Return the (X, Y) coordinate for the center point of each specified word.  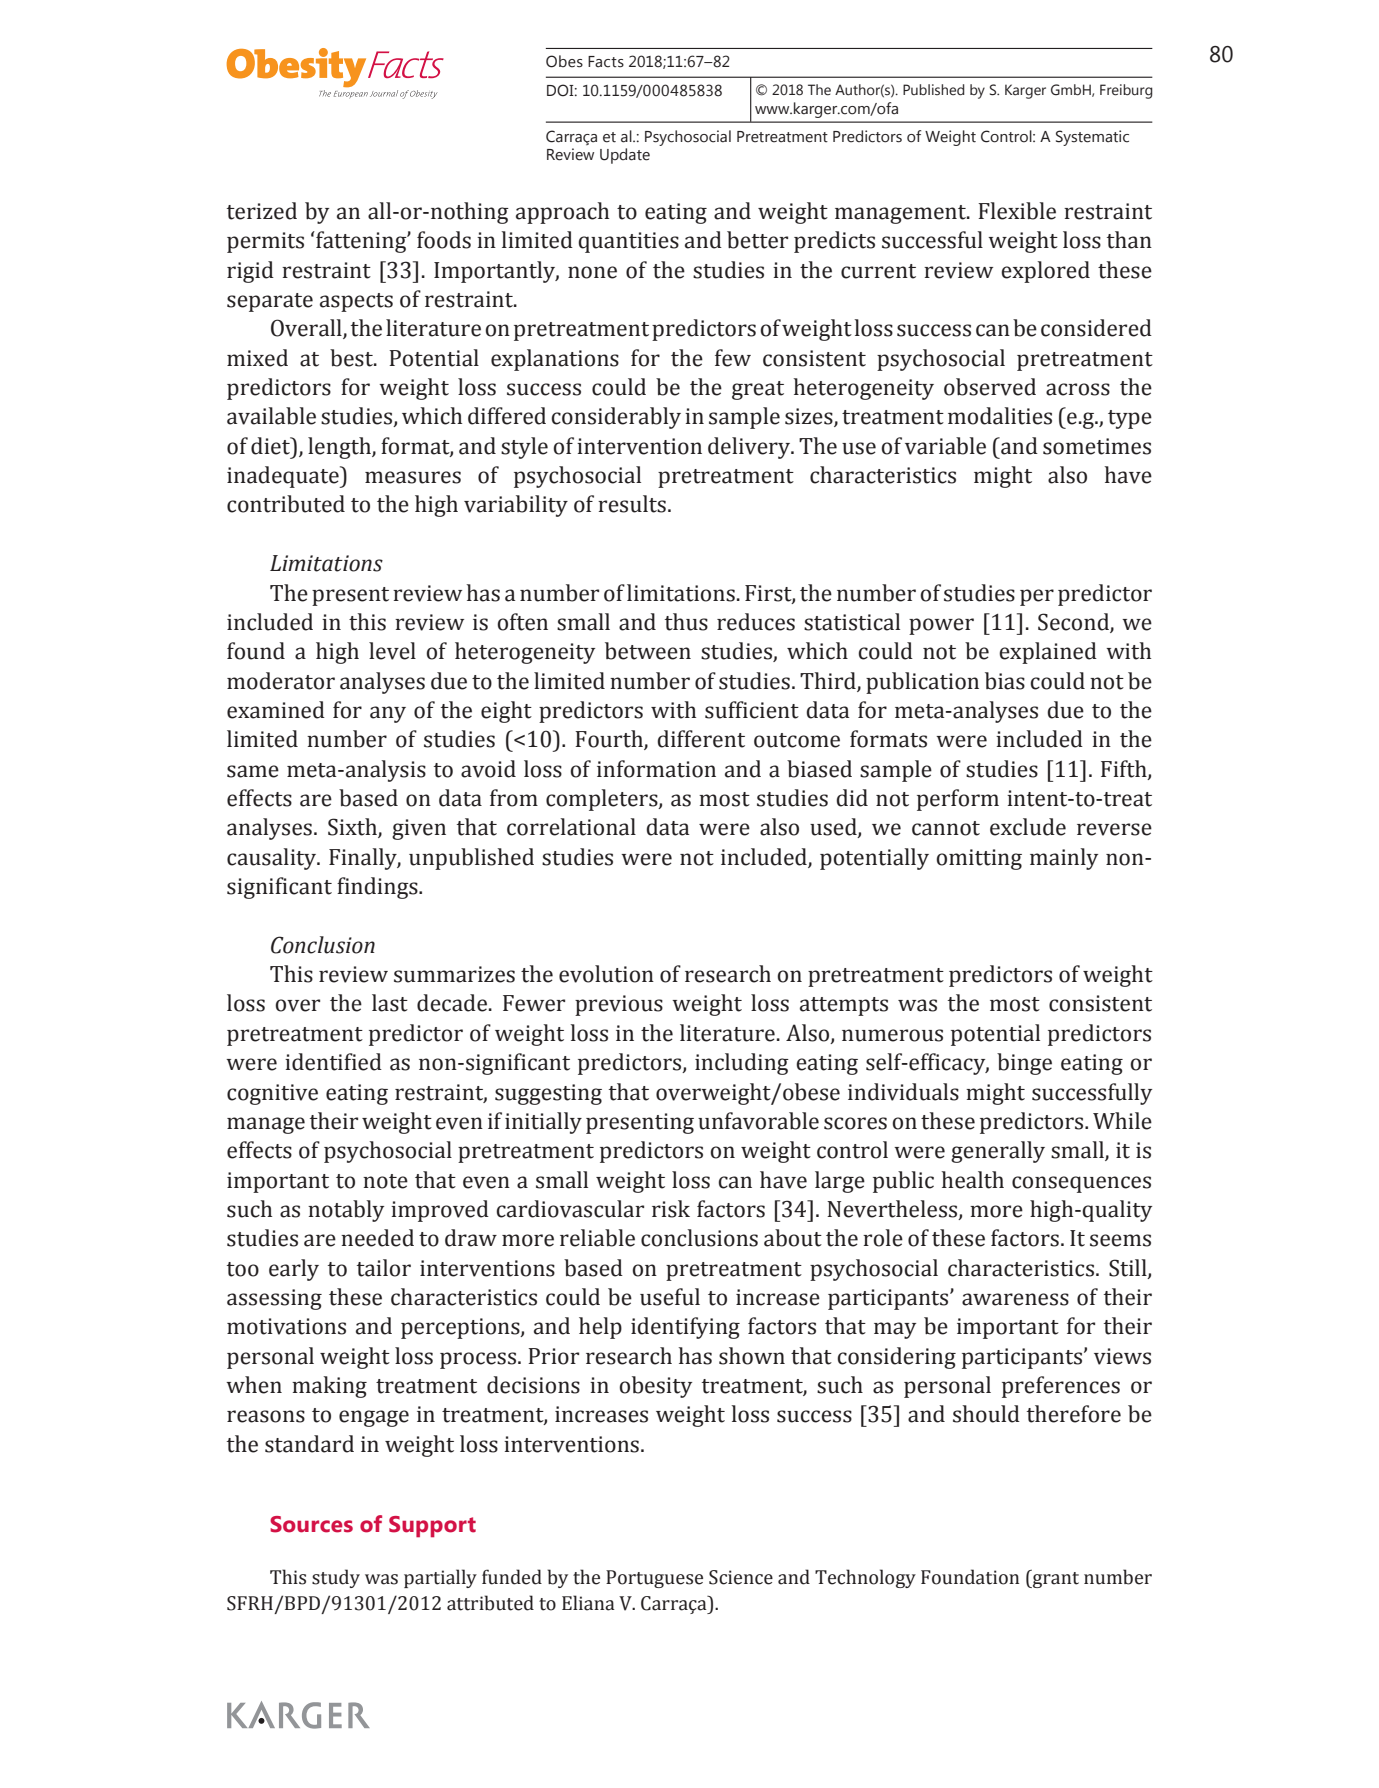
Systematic (1092, 138)
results (632, 504)
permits (265, 242)
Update (625, 156)
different (701, 739)
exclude (1028, 827)
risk (671, 1209)
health (973, 1180)
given (419, 829)
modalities (1000, 416)
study (336, 1578)
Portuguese (654, 1579)
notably (346, 1211)
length (340, 448)
